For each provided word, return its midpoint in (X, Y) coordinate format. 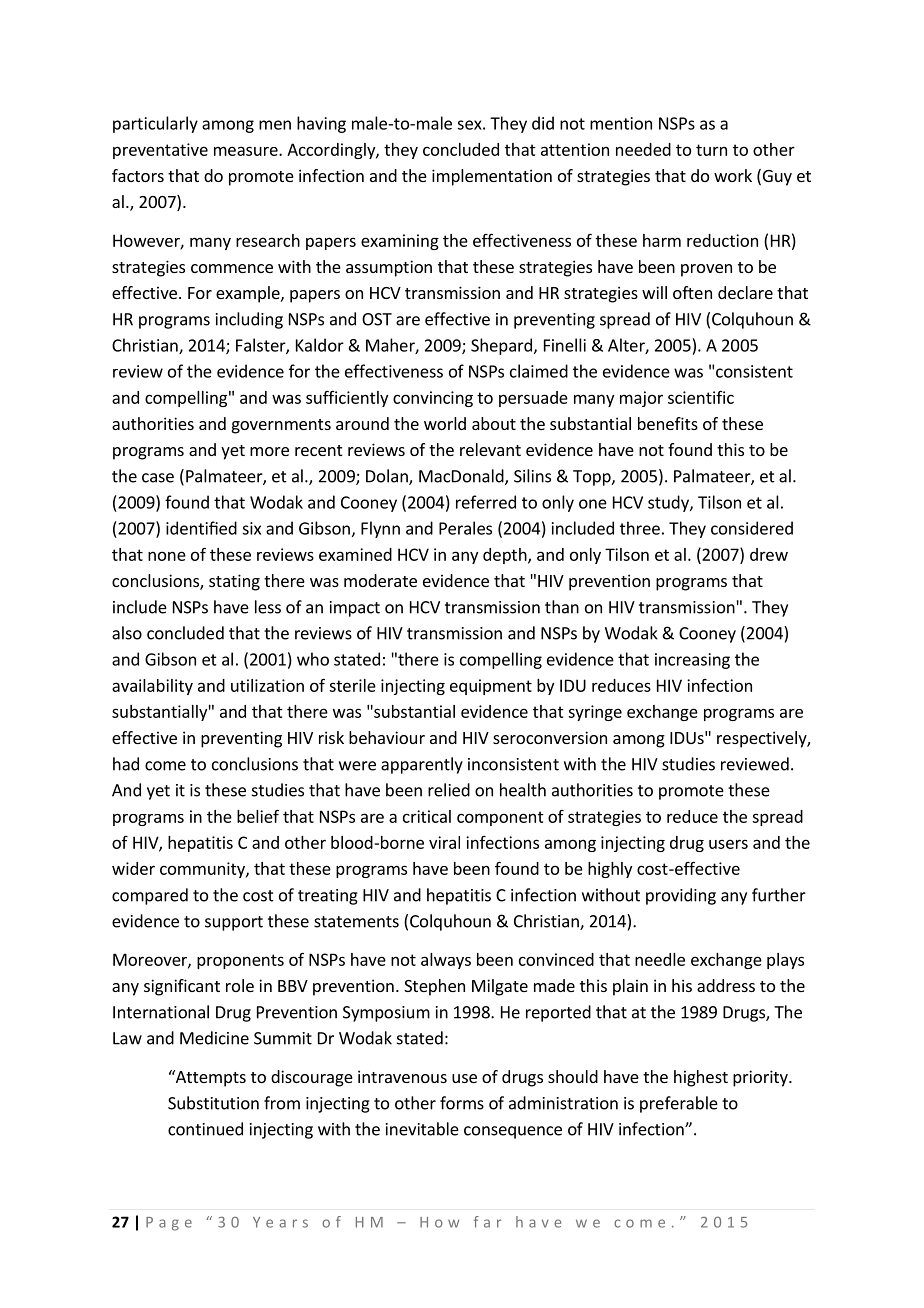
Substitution (213, 1103)
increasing (692, 661)
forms (462, 1103)
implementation (492, 177)
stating (234, 582)
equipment (491, 687)
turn (711, 150)
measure (247, 151)
